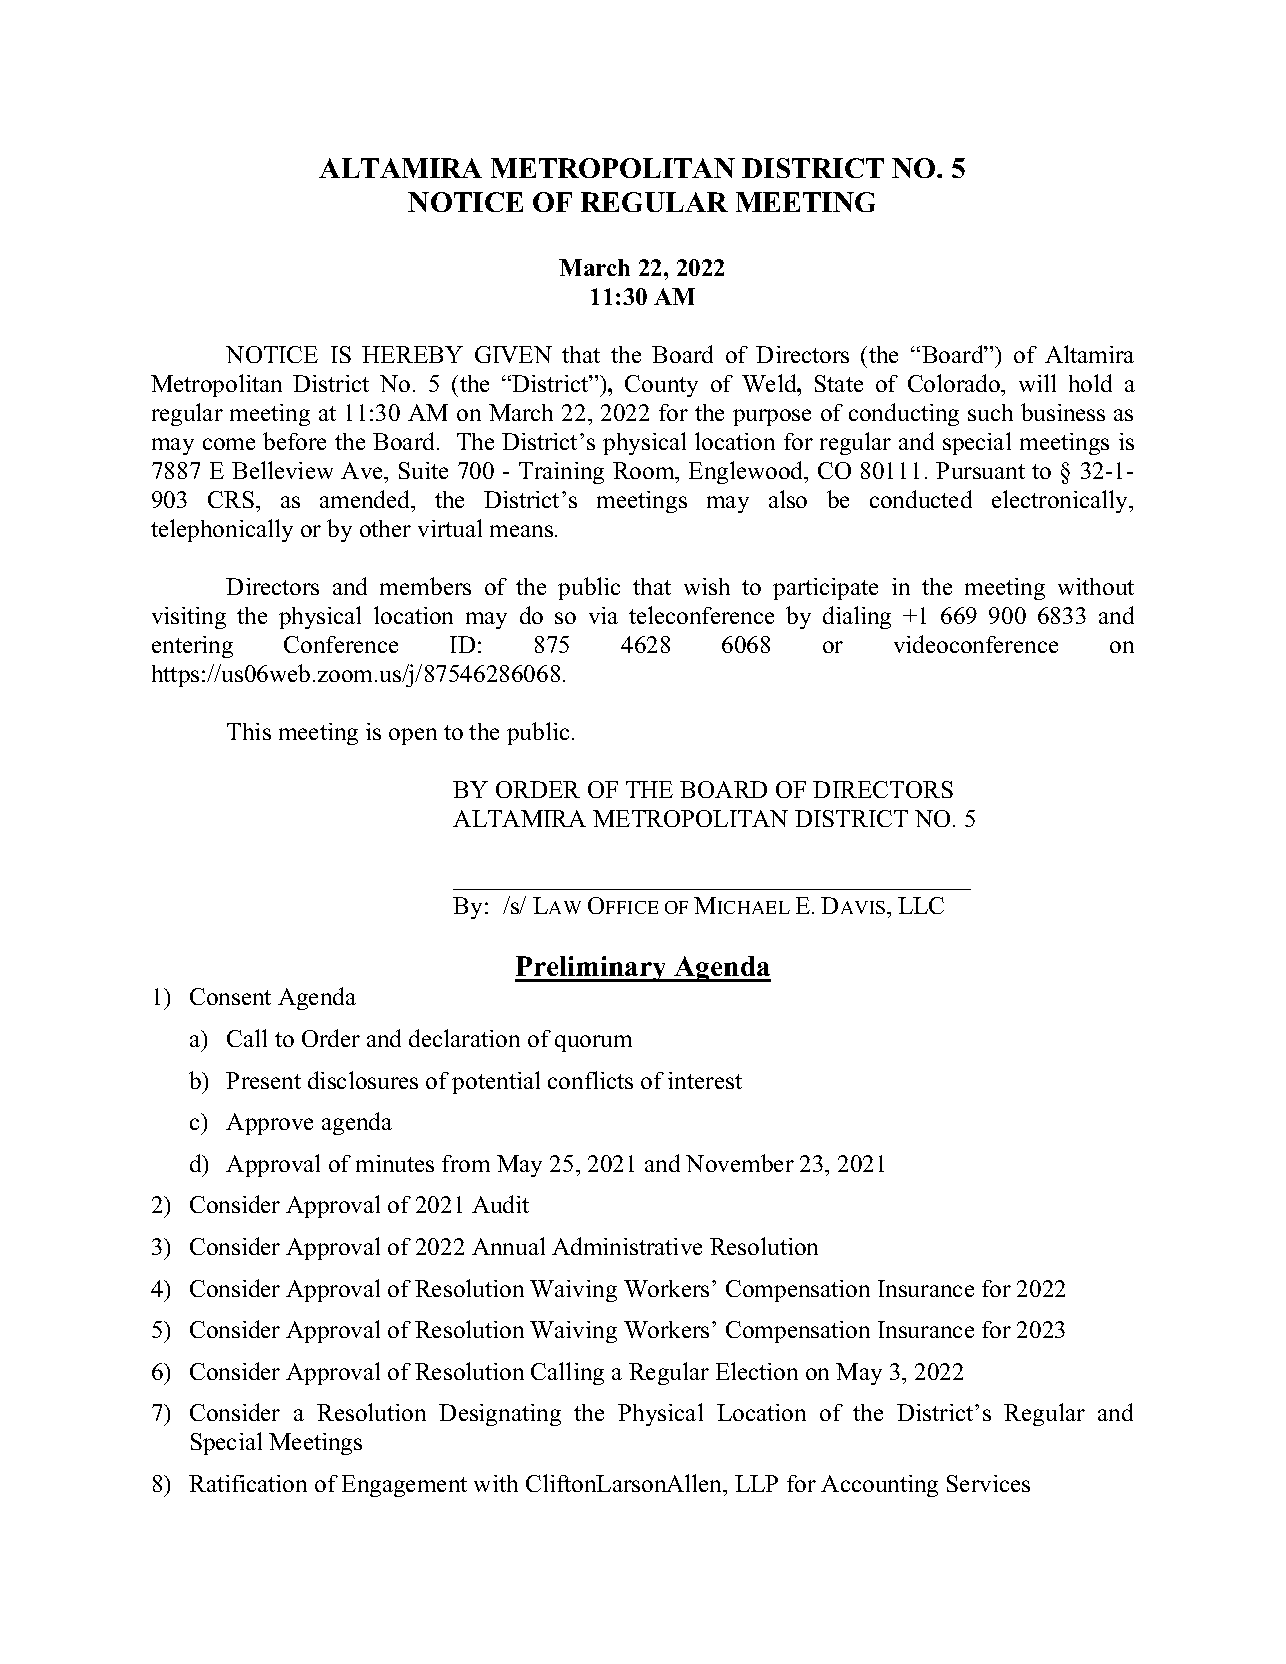 Image resolution: width=1286 pixels, height=1664 pixels. What do you see at coordinates (269, 1124) in the screenshot?
I see `Approve` at bounding box center [269, 1124].
